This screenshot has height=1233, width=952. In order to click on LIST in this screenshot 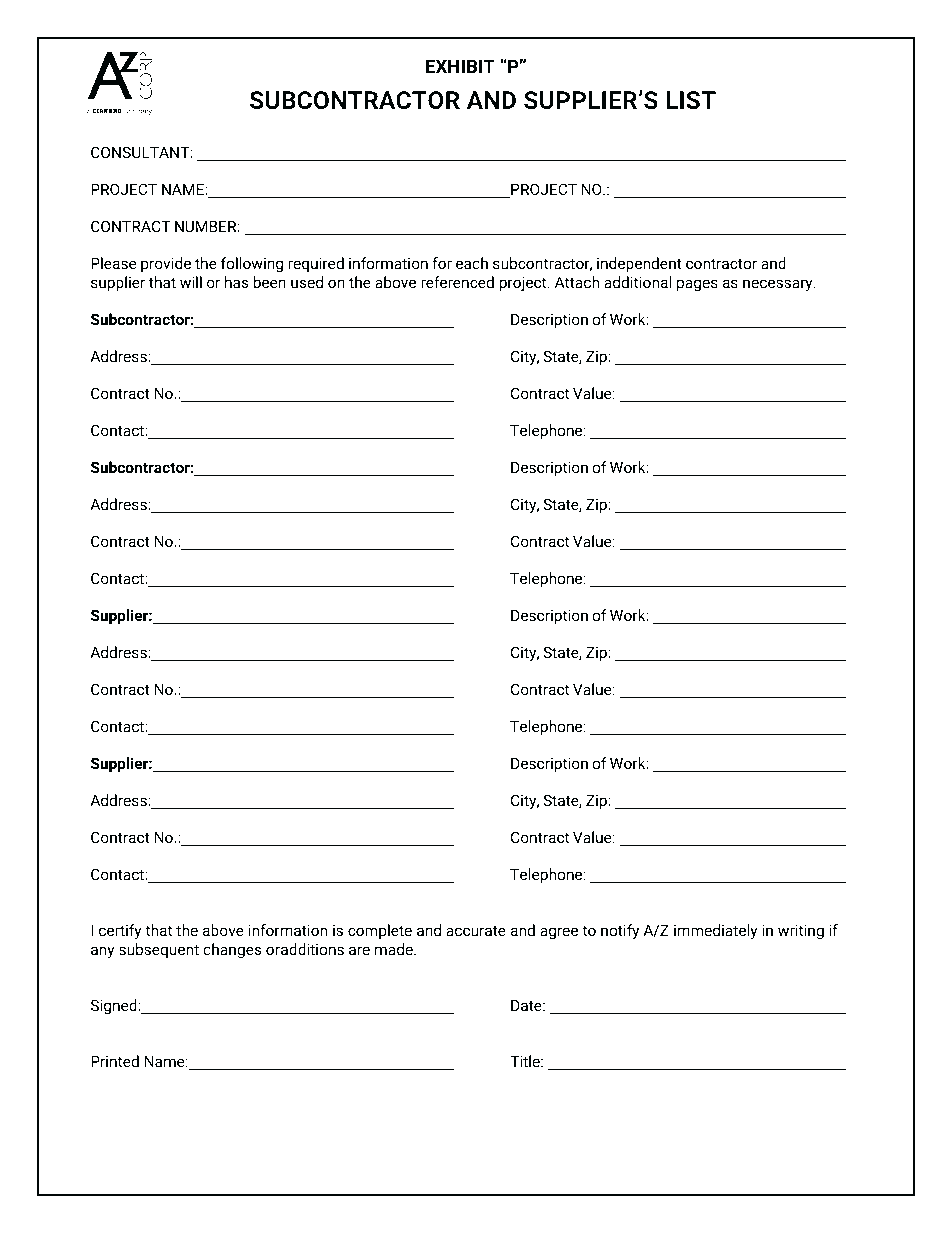, I will do `click(691, 100)`.
